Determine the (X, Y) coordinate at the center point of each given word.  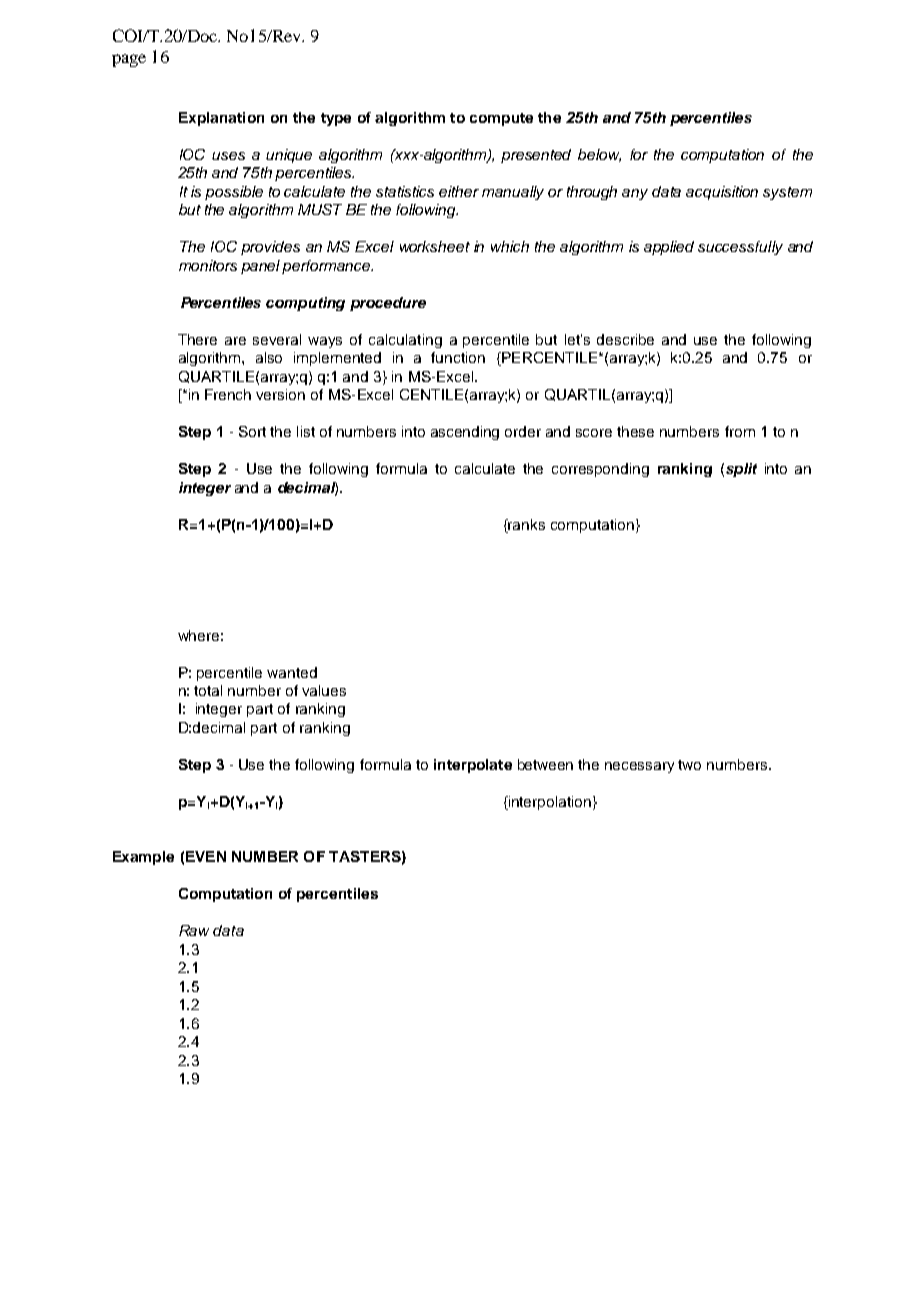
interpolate (473, 766)
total (208, 690)
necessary (639, 767)
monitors (208, 265)
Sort (252, 431)
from (740, 431)
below (599, 155)
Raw (194, 930)
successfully (740, 248)
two (689, 765)
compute (501, 119)
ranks (526, 524)
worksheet (435, 246)
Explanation (221, 119)
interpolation (549, 803)
